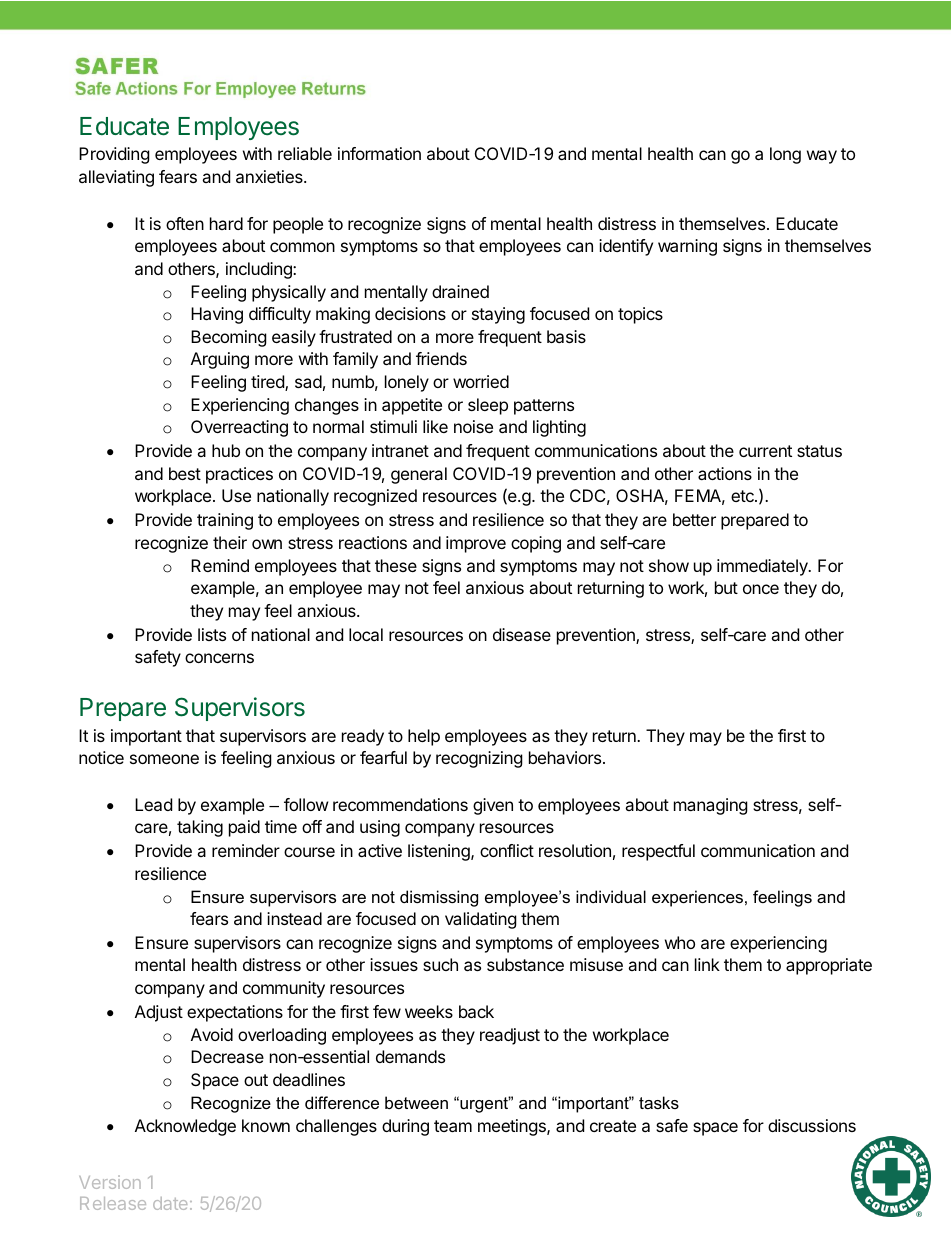 This document has height=1233, width=952. What do you see at coordinates (785, 155) in the document?
I see `long` at bounding box center [785, 155].
